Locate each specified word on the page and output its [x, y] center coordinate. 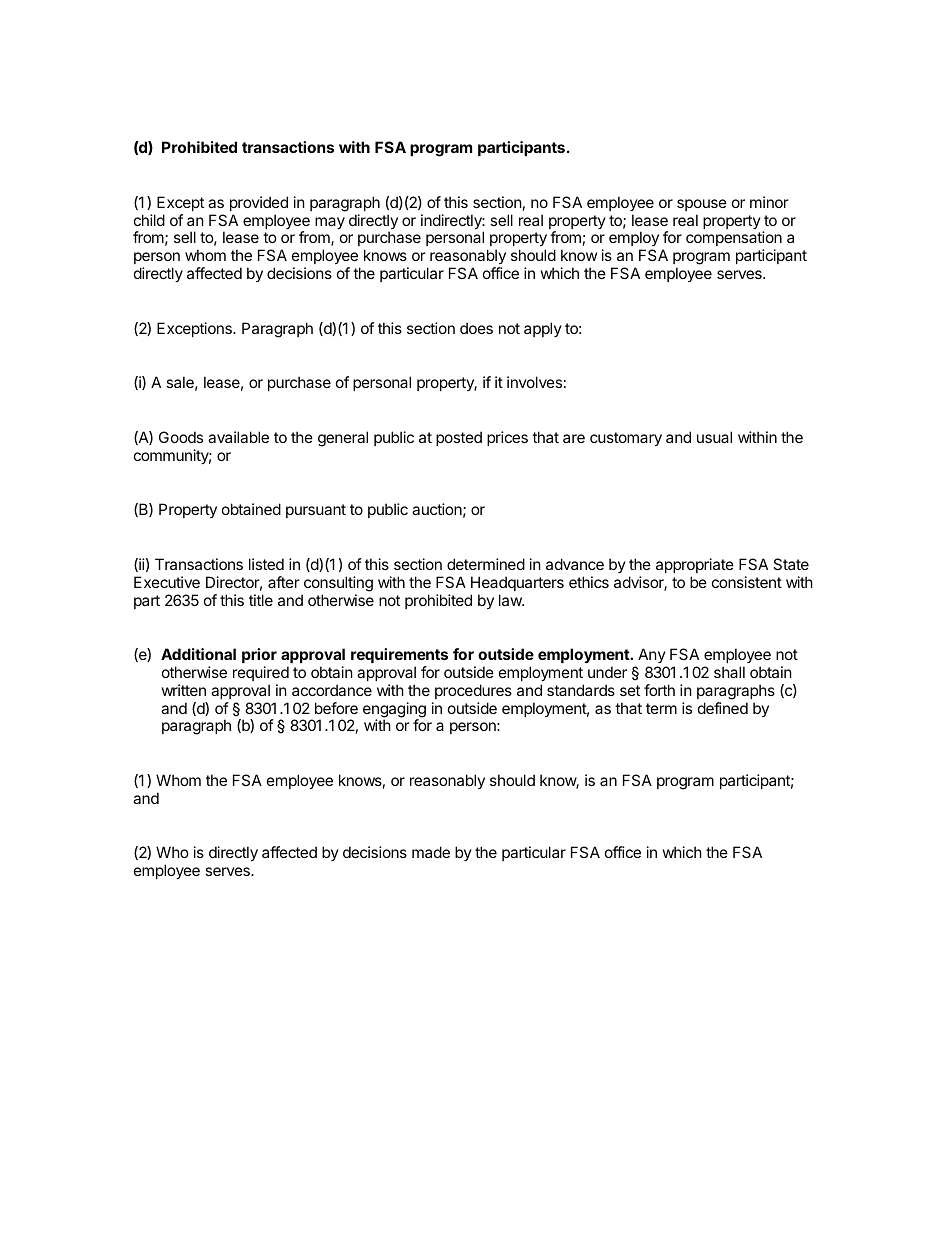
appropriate [695, 565]
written [184, 690]
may [330, 223]
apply [543, 329]
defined [723, 708]
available [238, 437]
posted [459, 438]
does [476, 328]
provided [259, 203]
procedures [473, 691]
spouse [702, 205]
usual [714, 437]
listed [266, 564]
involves [534, 382]
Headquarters [517, 583]
